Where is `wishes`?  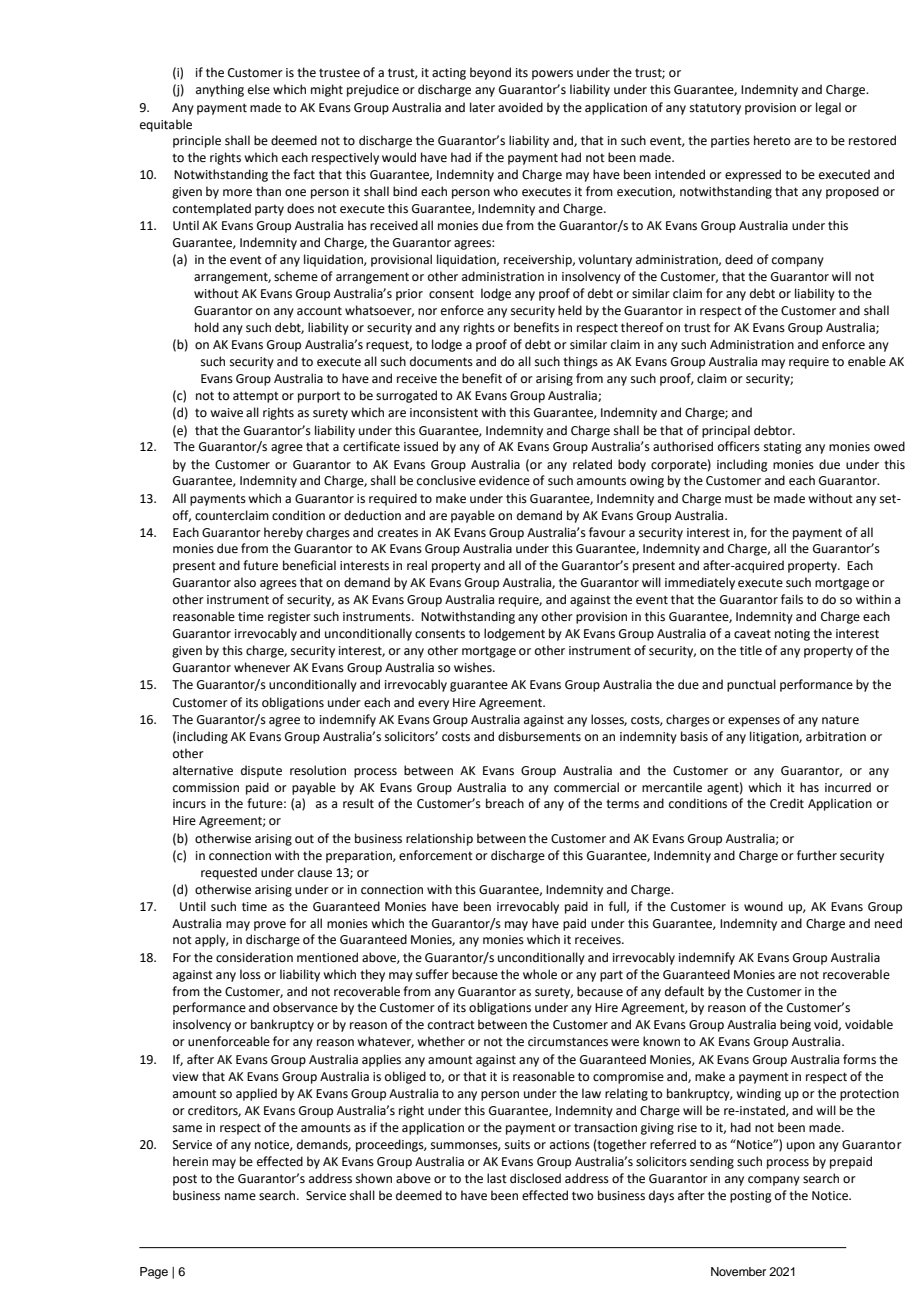
wishes is located at coordinates (474, 667).
